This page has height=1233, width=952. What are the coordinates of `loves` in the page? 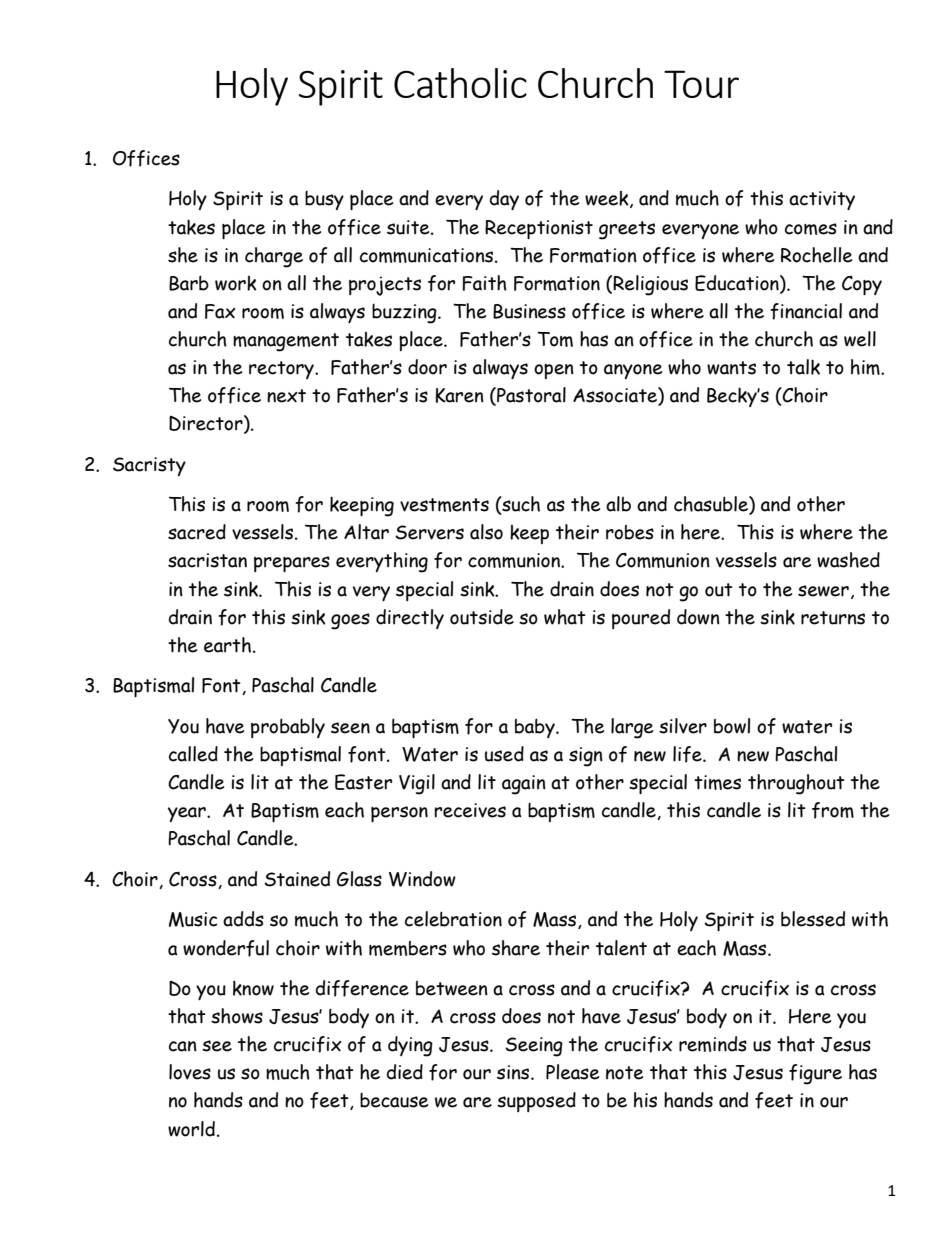 It's located at (190, 1072).
